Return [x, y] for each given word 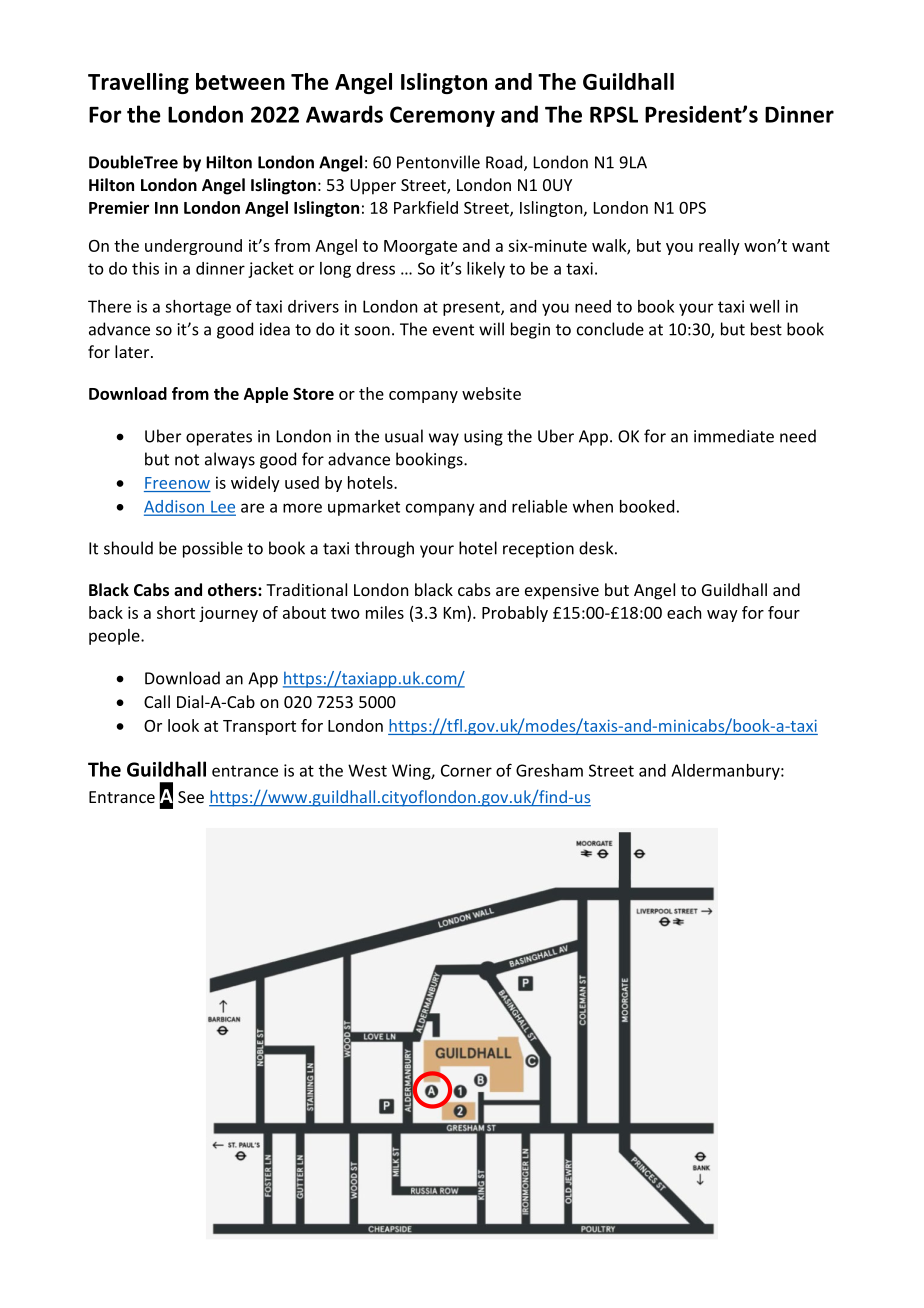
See [191, 797]
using [483, 438]
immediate [734, 436]
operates [219, 438]
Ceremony [442, 116]
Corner [466, 770]
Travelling [138, 83]
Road [505, 163]
